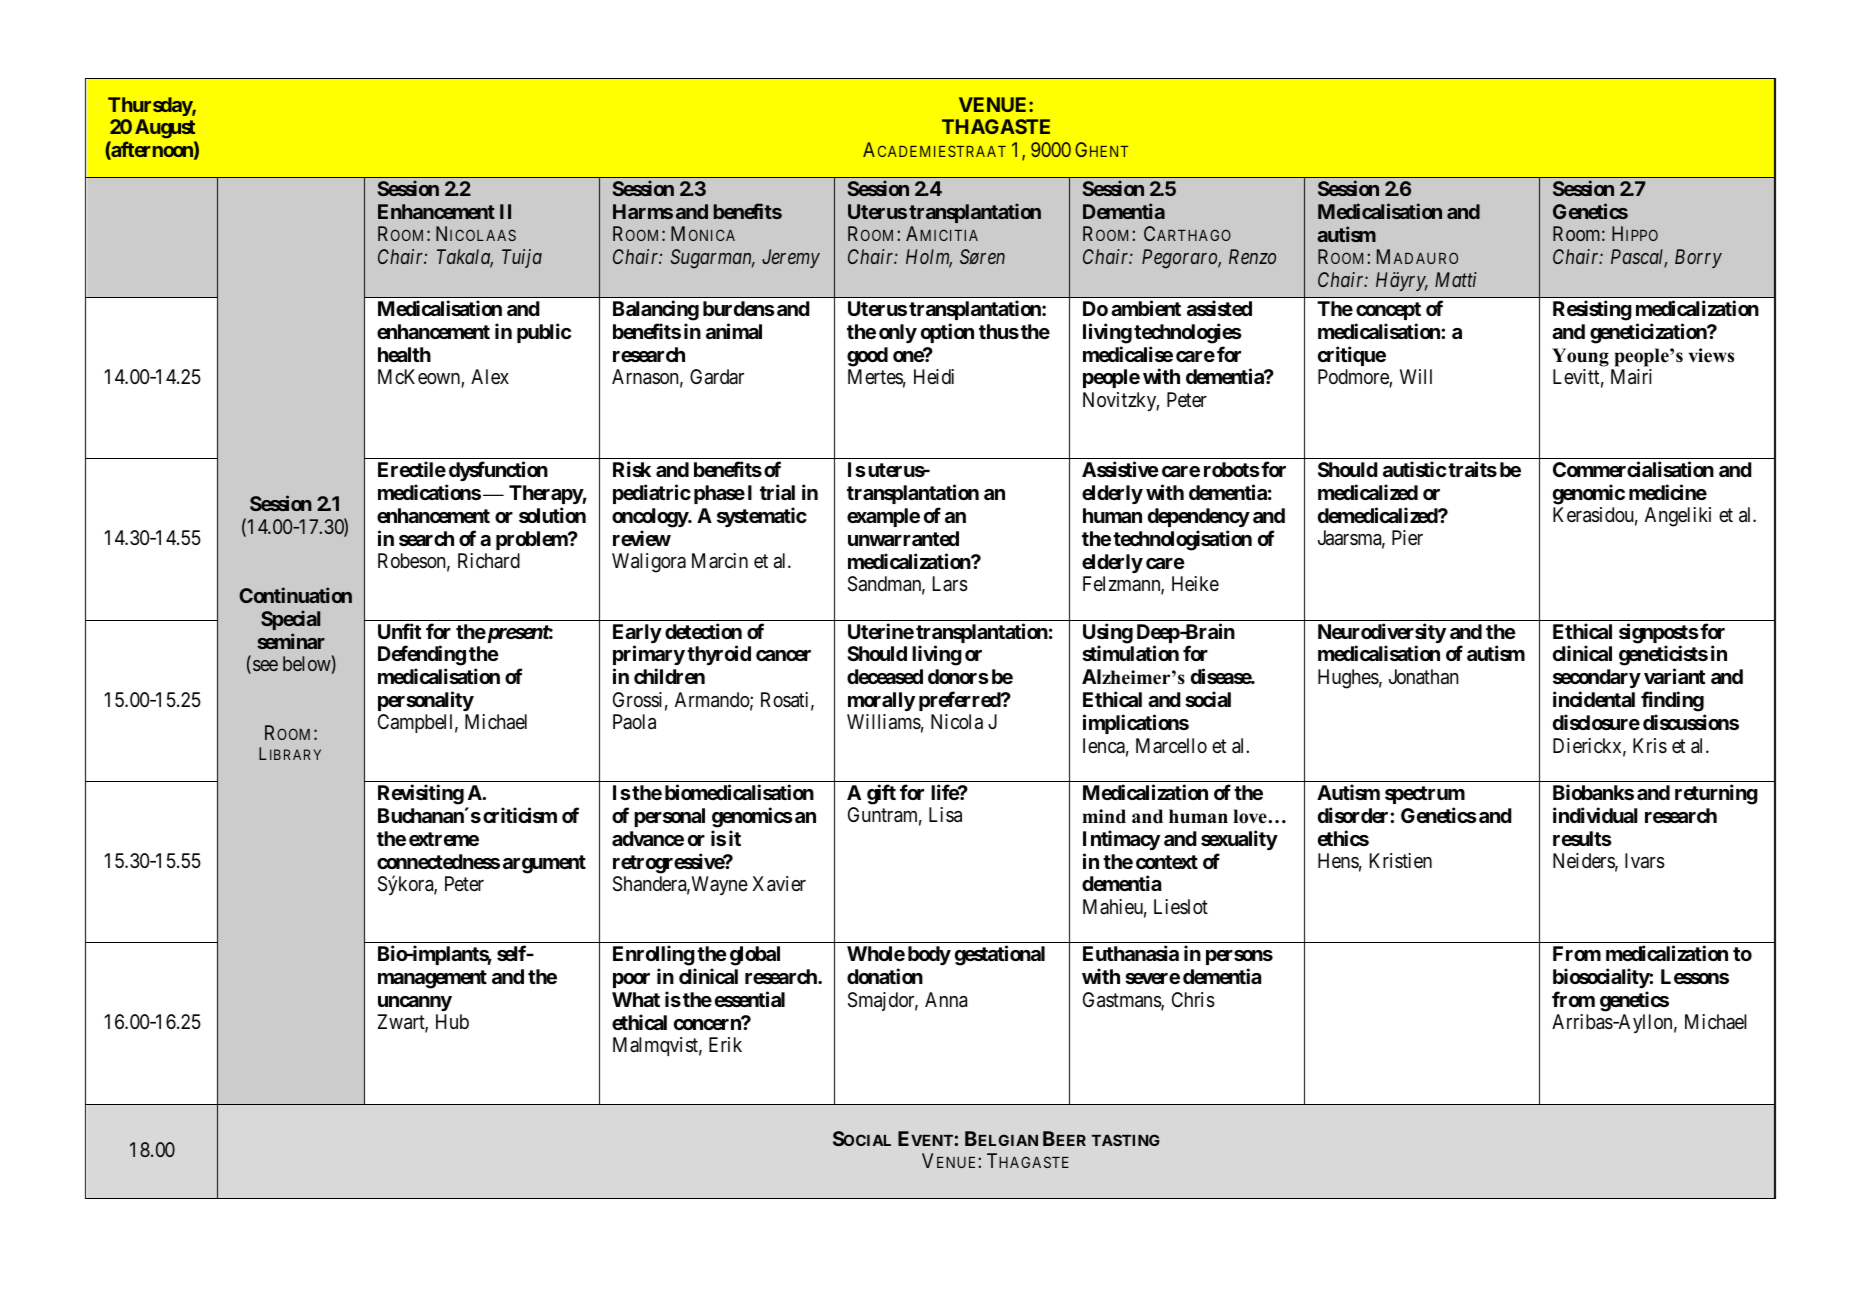 The image size is (1861, 1316). I want to click on Jeremy, so click(791, 258).
